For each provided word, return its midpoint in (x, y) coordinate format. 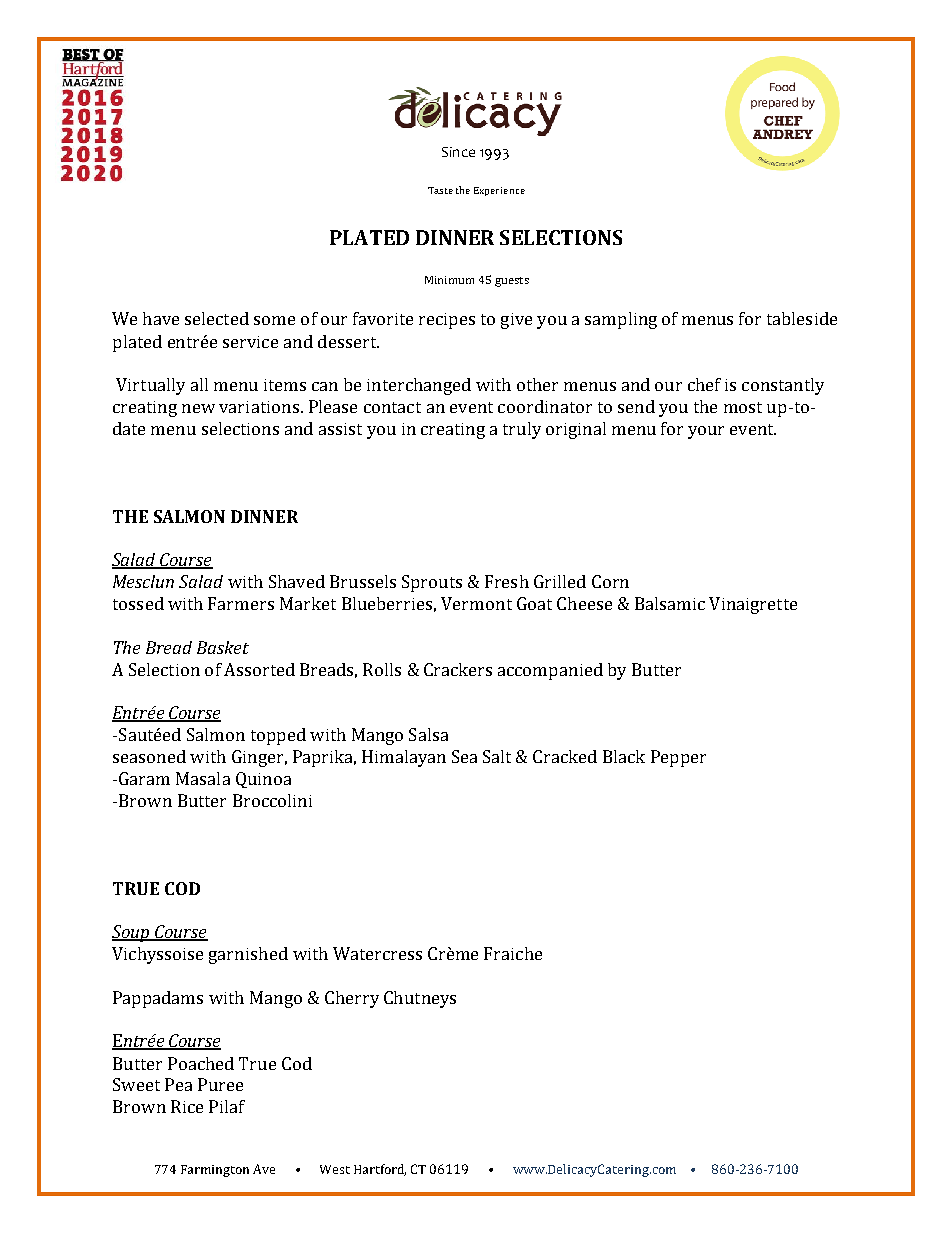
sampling (621, 320)
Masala (203, 778)
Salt (497, 756)
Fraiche (513, 953)
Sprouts (432, 583)
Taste (440, 190)
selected (217, 318)
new (198, 408)
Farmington (215, 1171)
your (706, 432)
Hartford (380, 1170)
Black (624, 756)
